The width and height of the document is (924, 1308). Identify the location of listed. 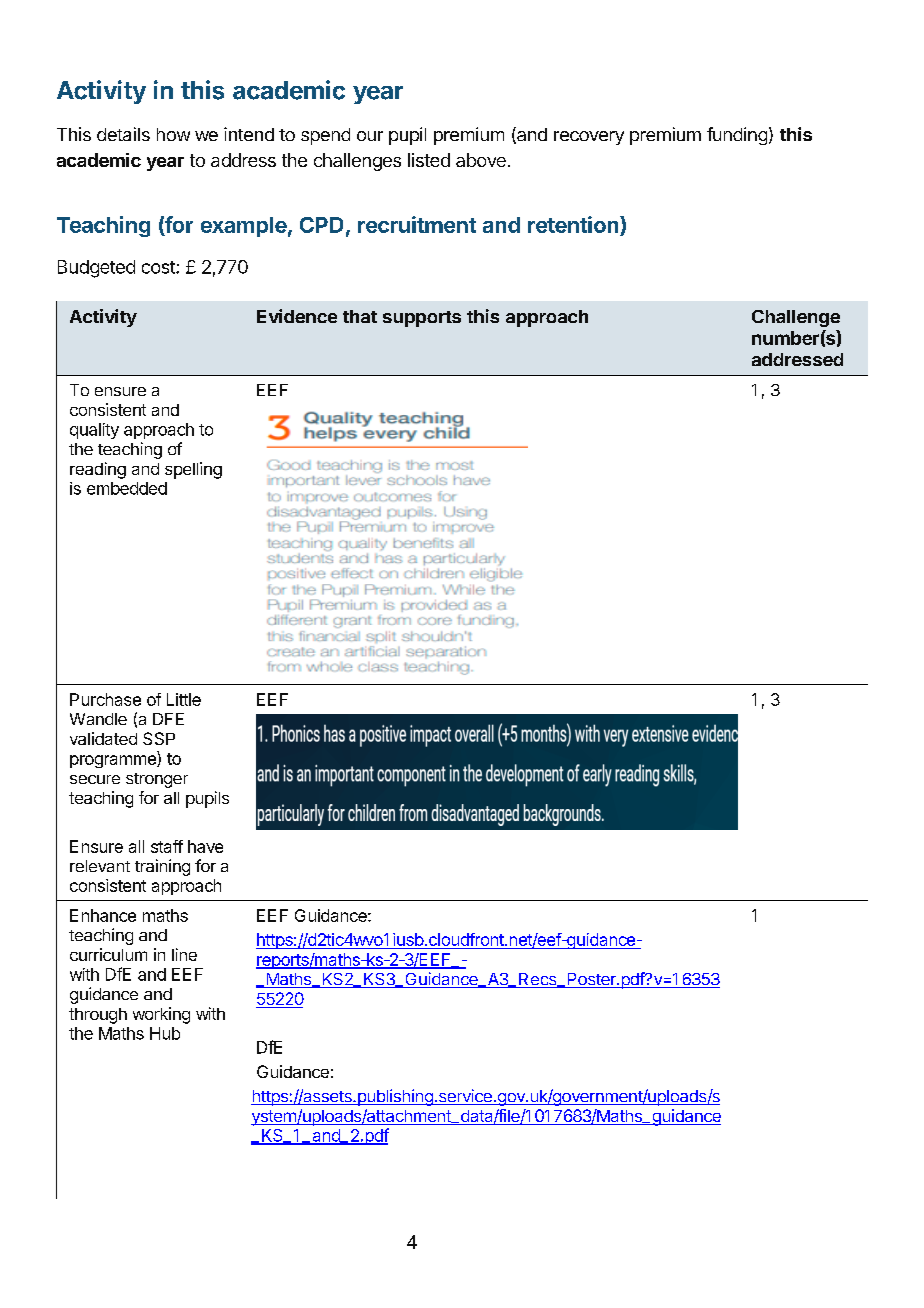
(429, 160).
